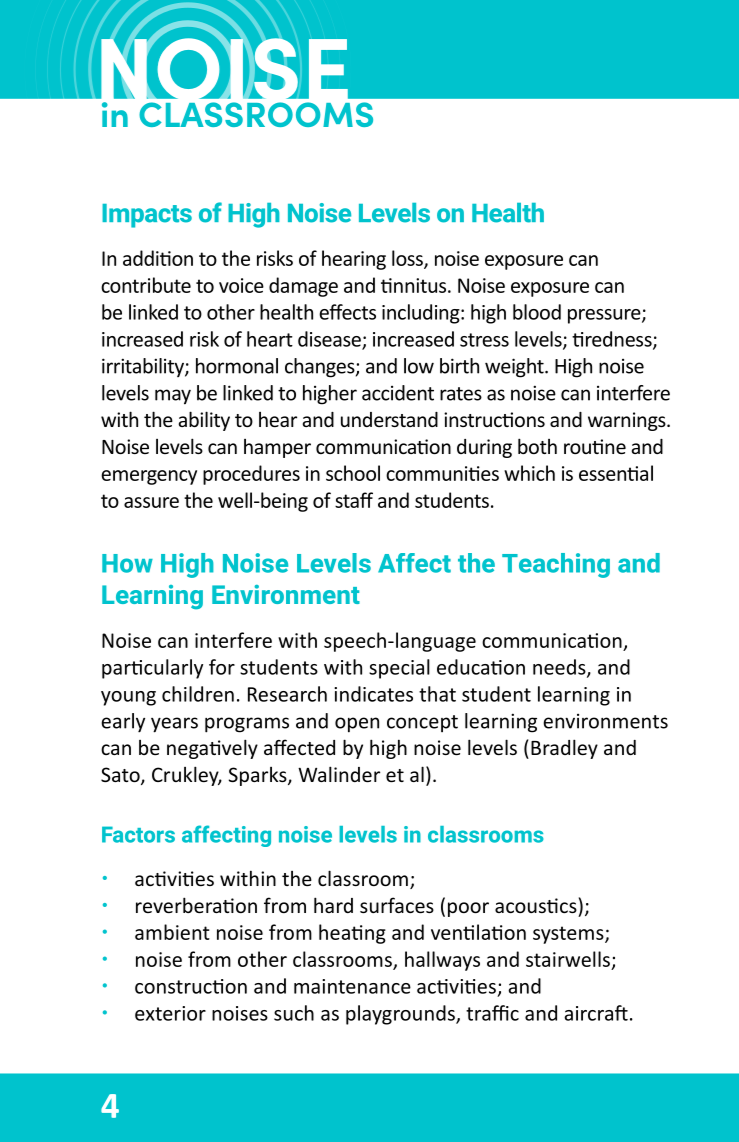 This document has width=739, height=1142. Describe the element at coordinates (191, 986) in the document. I see `construction` at that location.
